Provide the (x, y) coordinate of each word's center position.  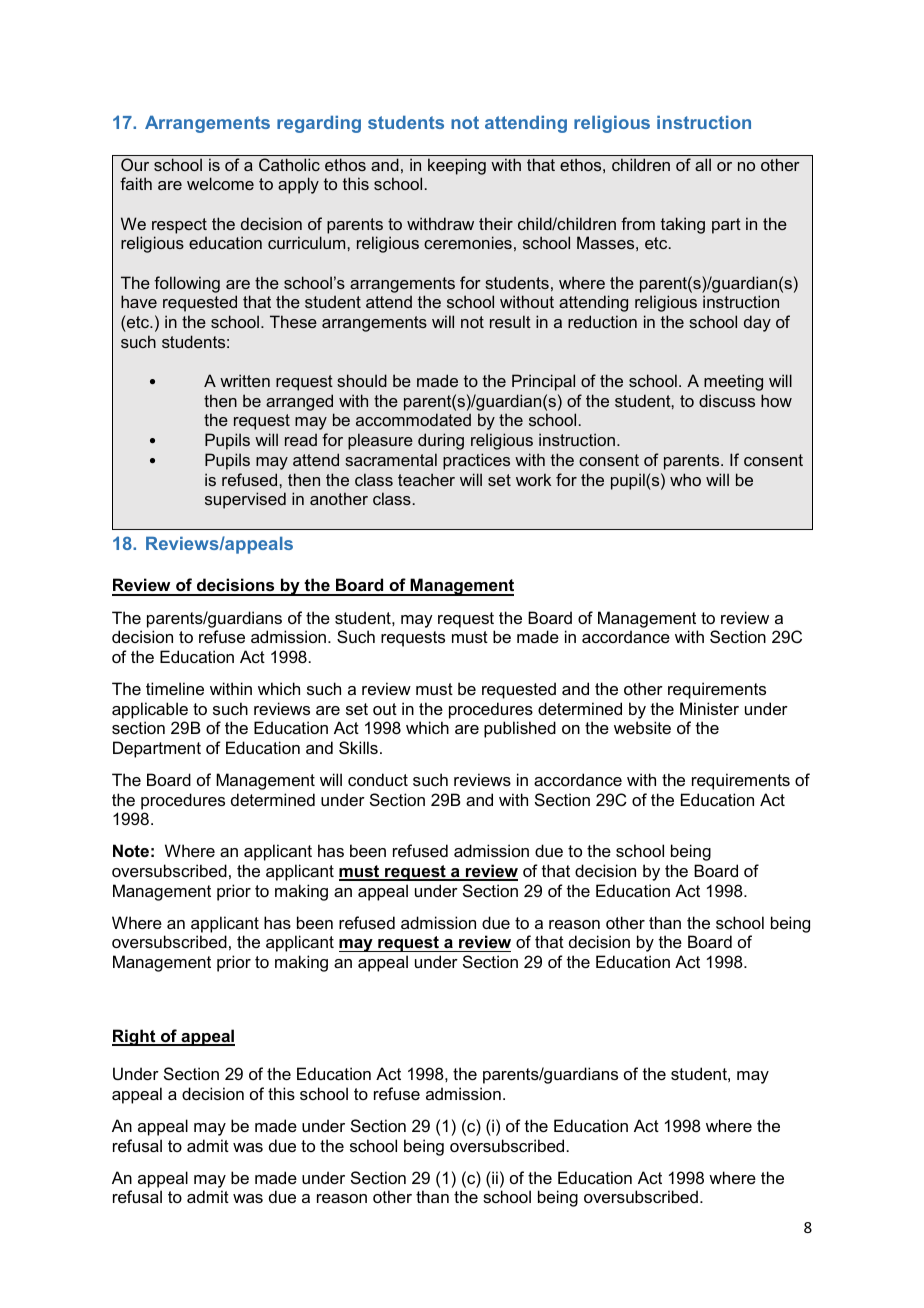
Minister (709, 708)
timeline (175, 688)
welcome (220, 183)
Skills (358, 747)
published (520, 729)
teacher (426, 479)
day (757, 323)
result (510, 321)
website (642, 727)
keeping (457, 166)
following (187, 284)
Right (135, 1037)
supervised (245, 500)
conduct (378, 779)
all (703, 164)
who (685, 479)
